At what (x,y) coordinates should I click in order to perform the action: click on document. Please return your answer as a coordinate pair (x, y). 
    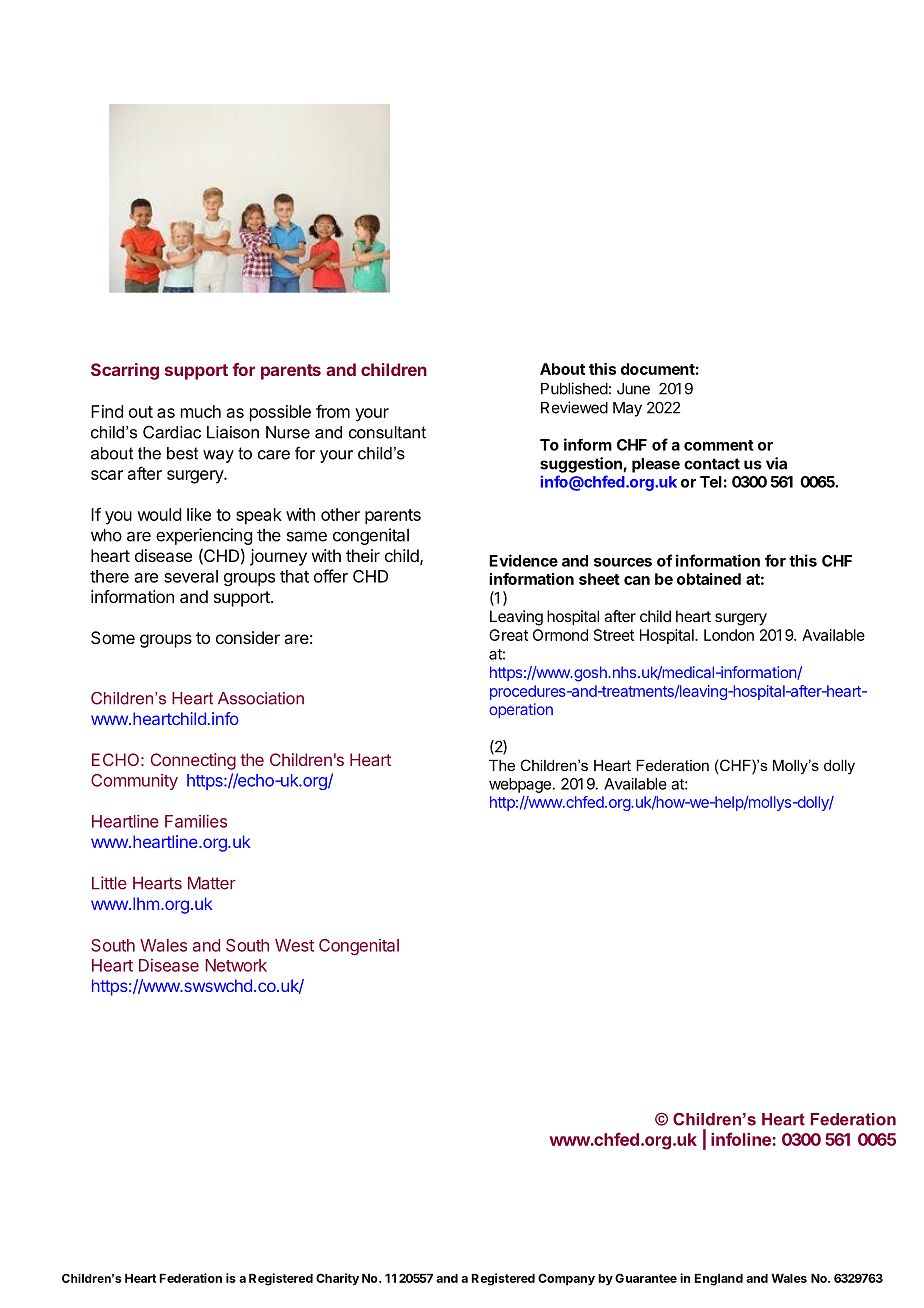
    Looking at the image, I should click on (658, 369).
